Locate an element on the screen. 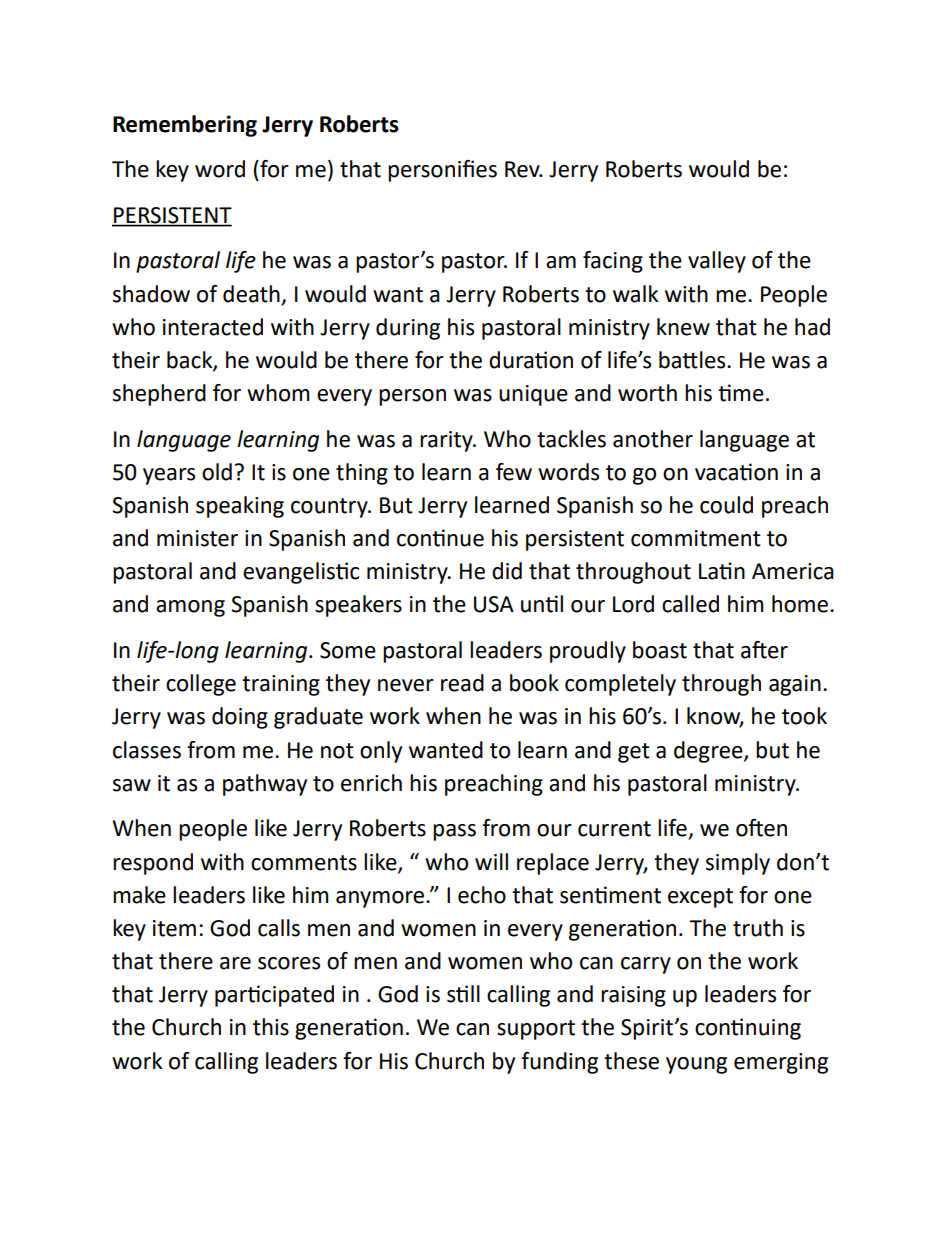 This screenshot has height=1233, width=952. valley is located at coordinates (717, 262).
